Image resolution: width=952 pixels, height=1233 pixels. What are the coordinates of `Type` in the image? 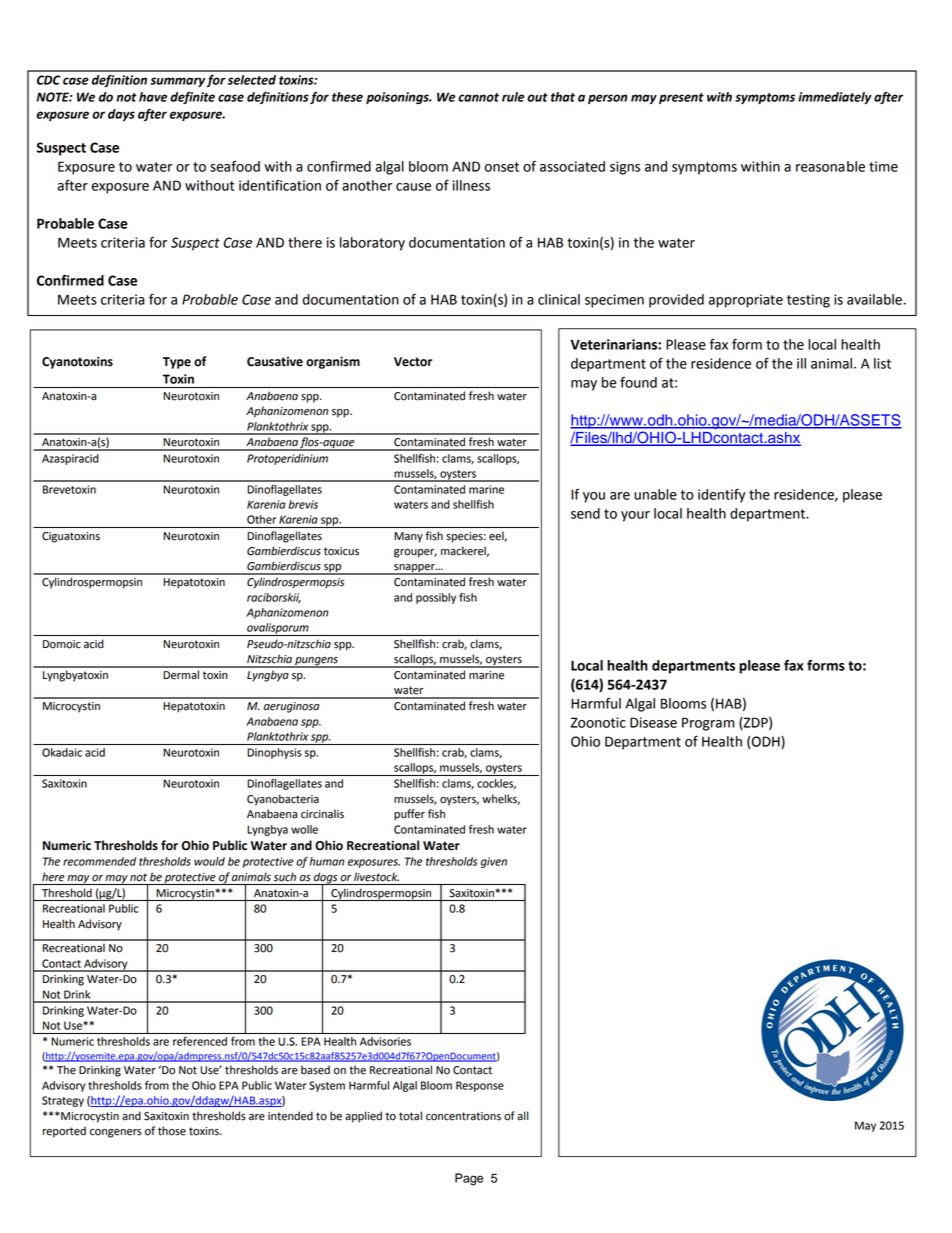 It's located at (177, 363).
